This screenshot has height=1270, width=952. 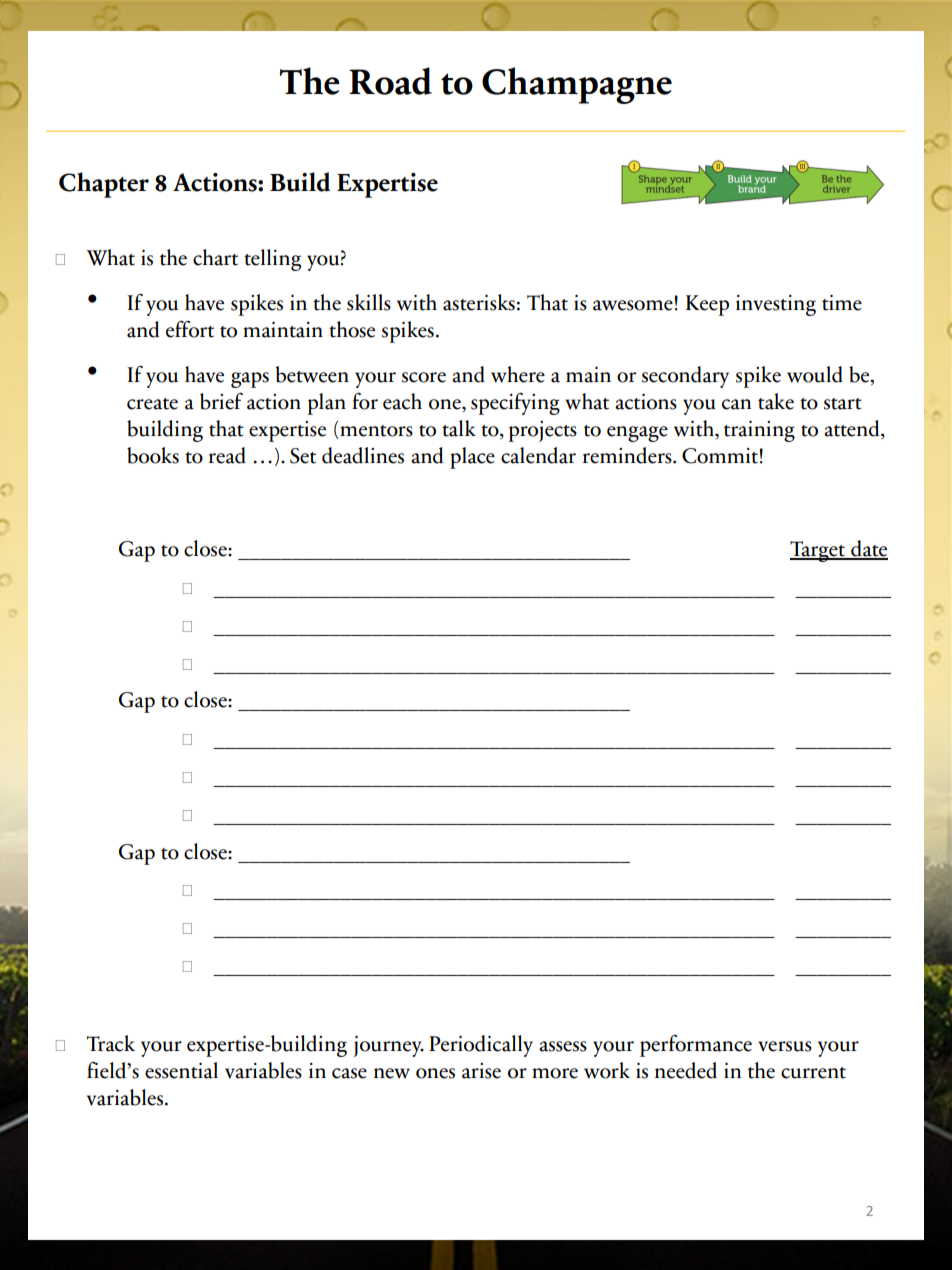 I want to click on investing, so click(x=776, y=305).
